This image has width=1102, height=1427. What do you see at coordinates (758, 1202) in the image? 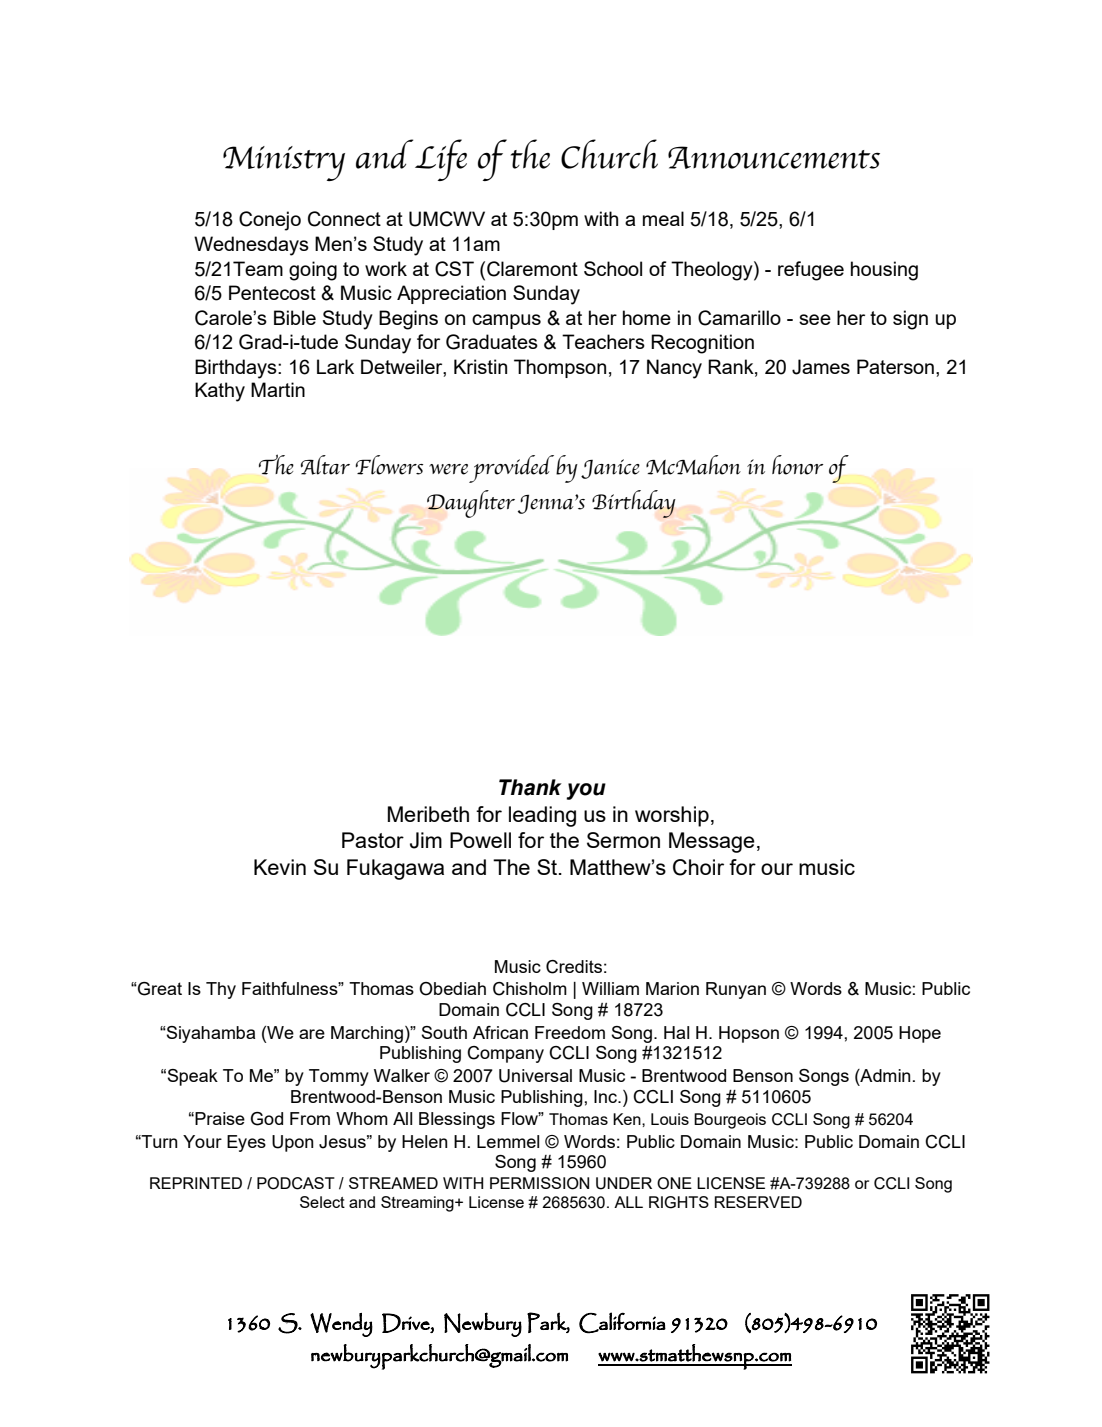
I see `RESERVED` at bounding box center [758, 1202].
